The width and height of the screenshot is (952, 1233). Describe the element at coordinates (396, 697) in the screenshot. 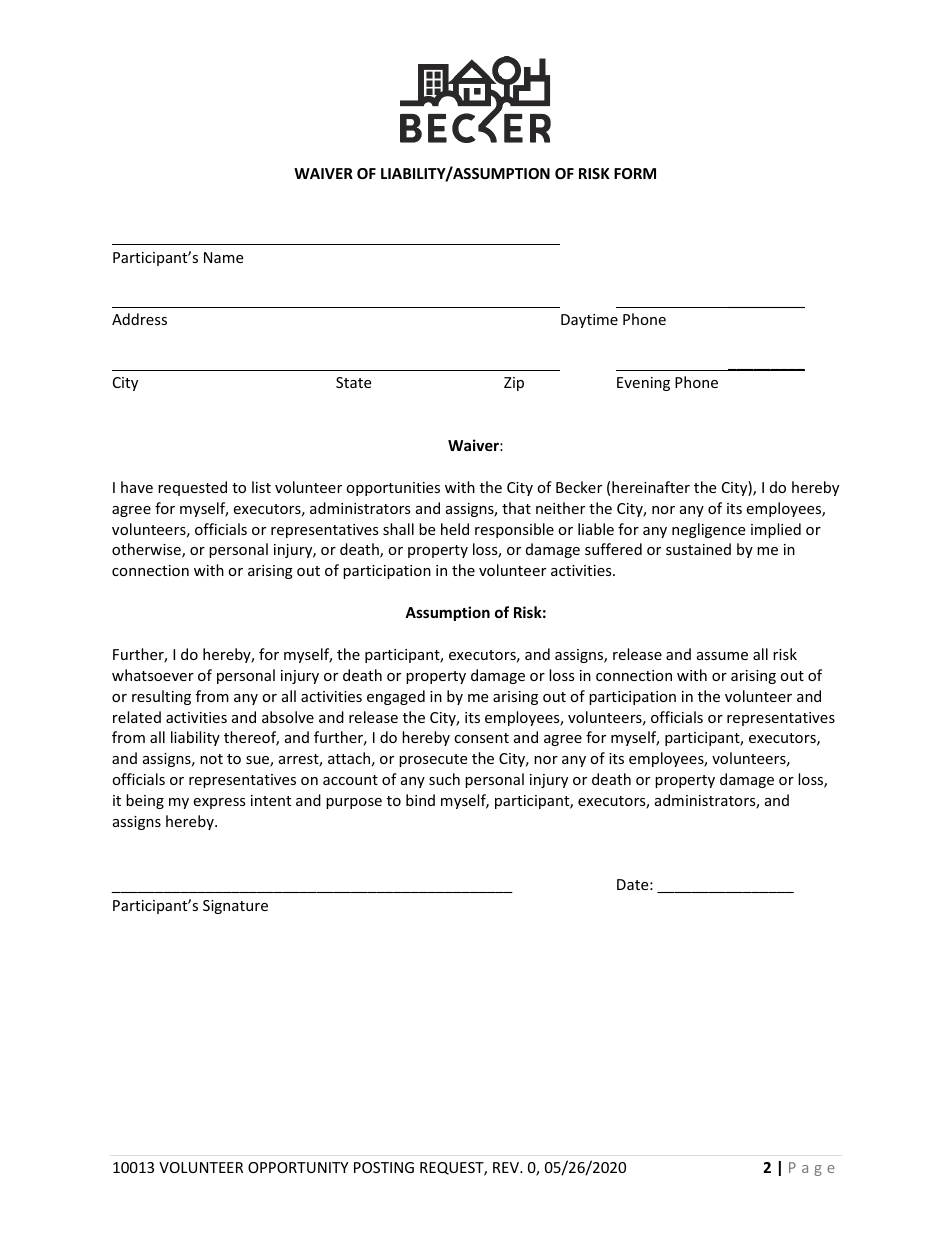

I see `engaged` at that location.
